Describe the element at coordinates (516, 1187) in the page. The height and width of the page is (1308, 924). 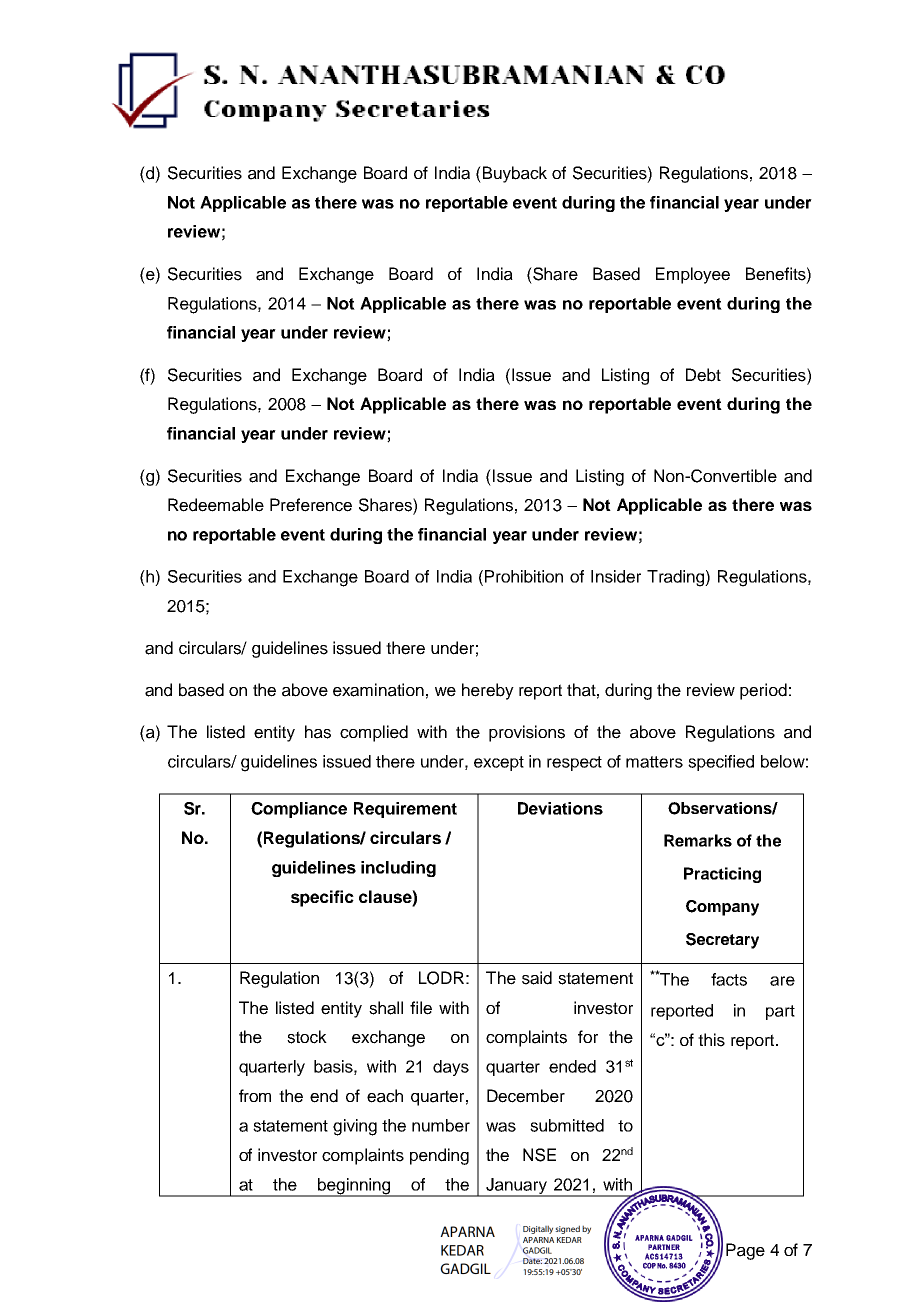
I see `January` at that location.
